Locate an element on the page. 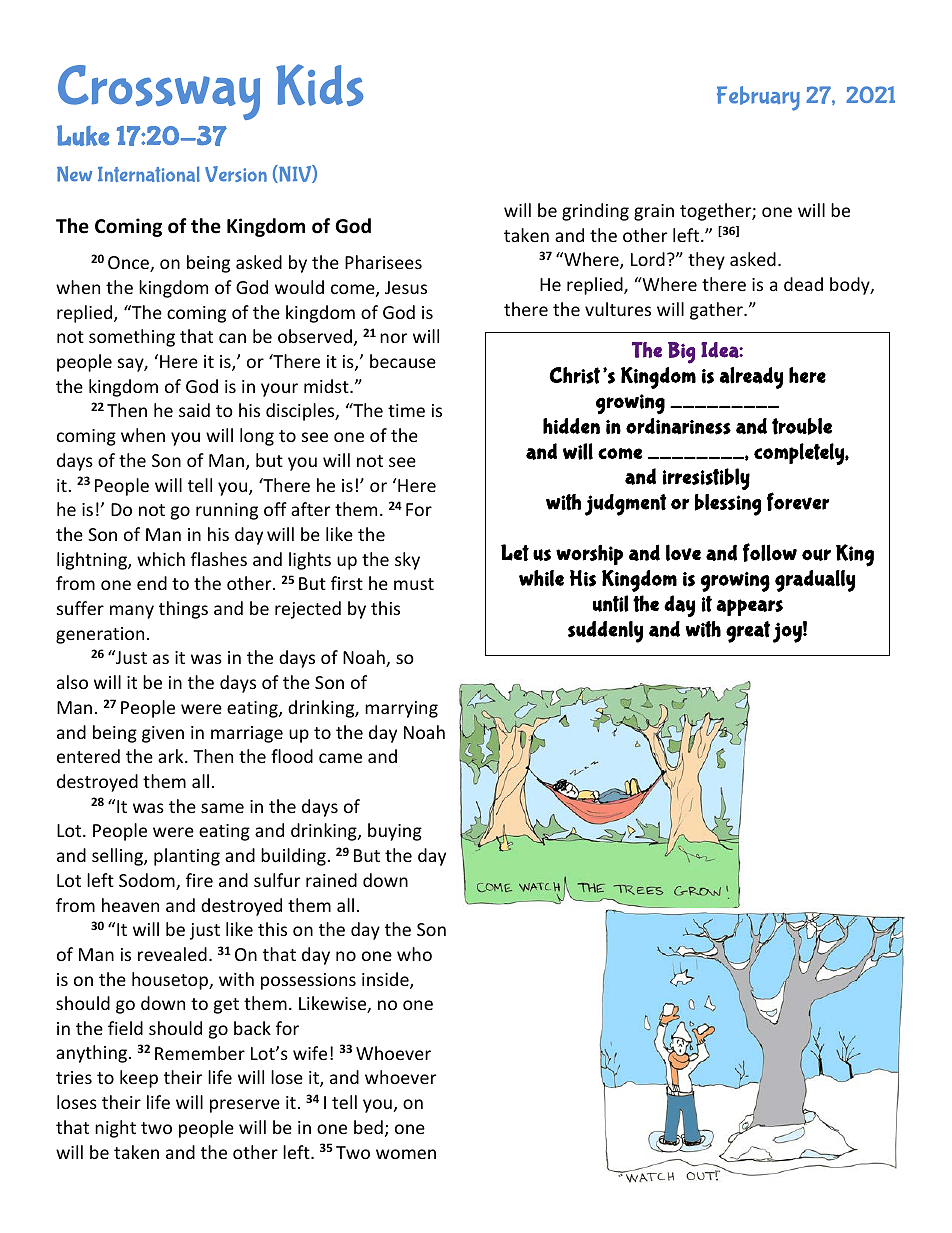 The height and width of the image is (1233, 952). buying is located at coordinates (395, 832).
